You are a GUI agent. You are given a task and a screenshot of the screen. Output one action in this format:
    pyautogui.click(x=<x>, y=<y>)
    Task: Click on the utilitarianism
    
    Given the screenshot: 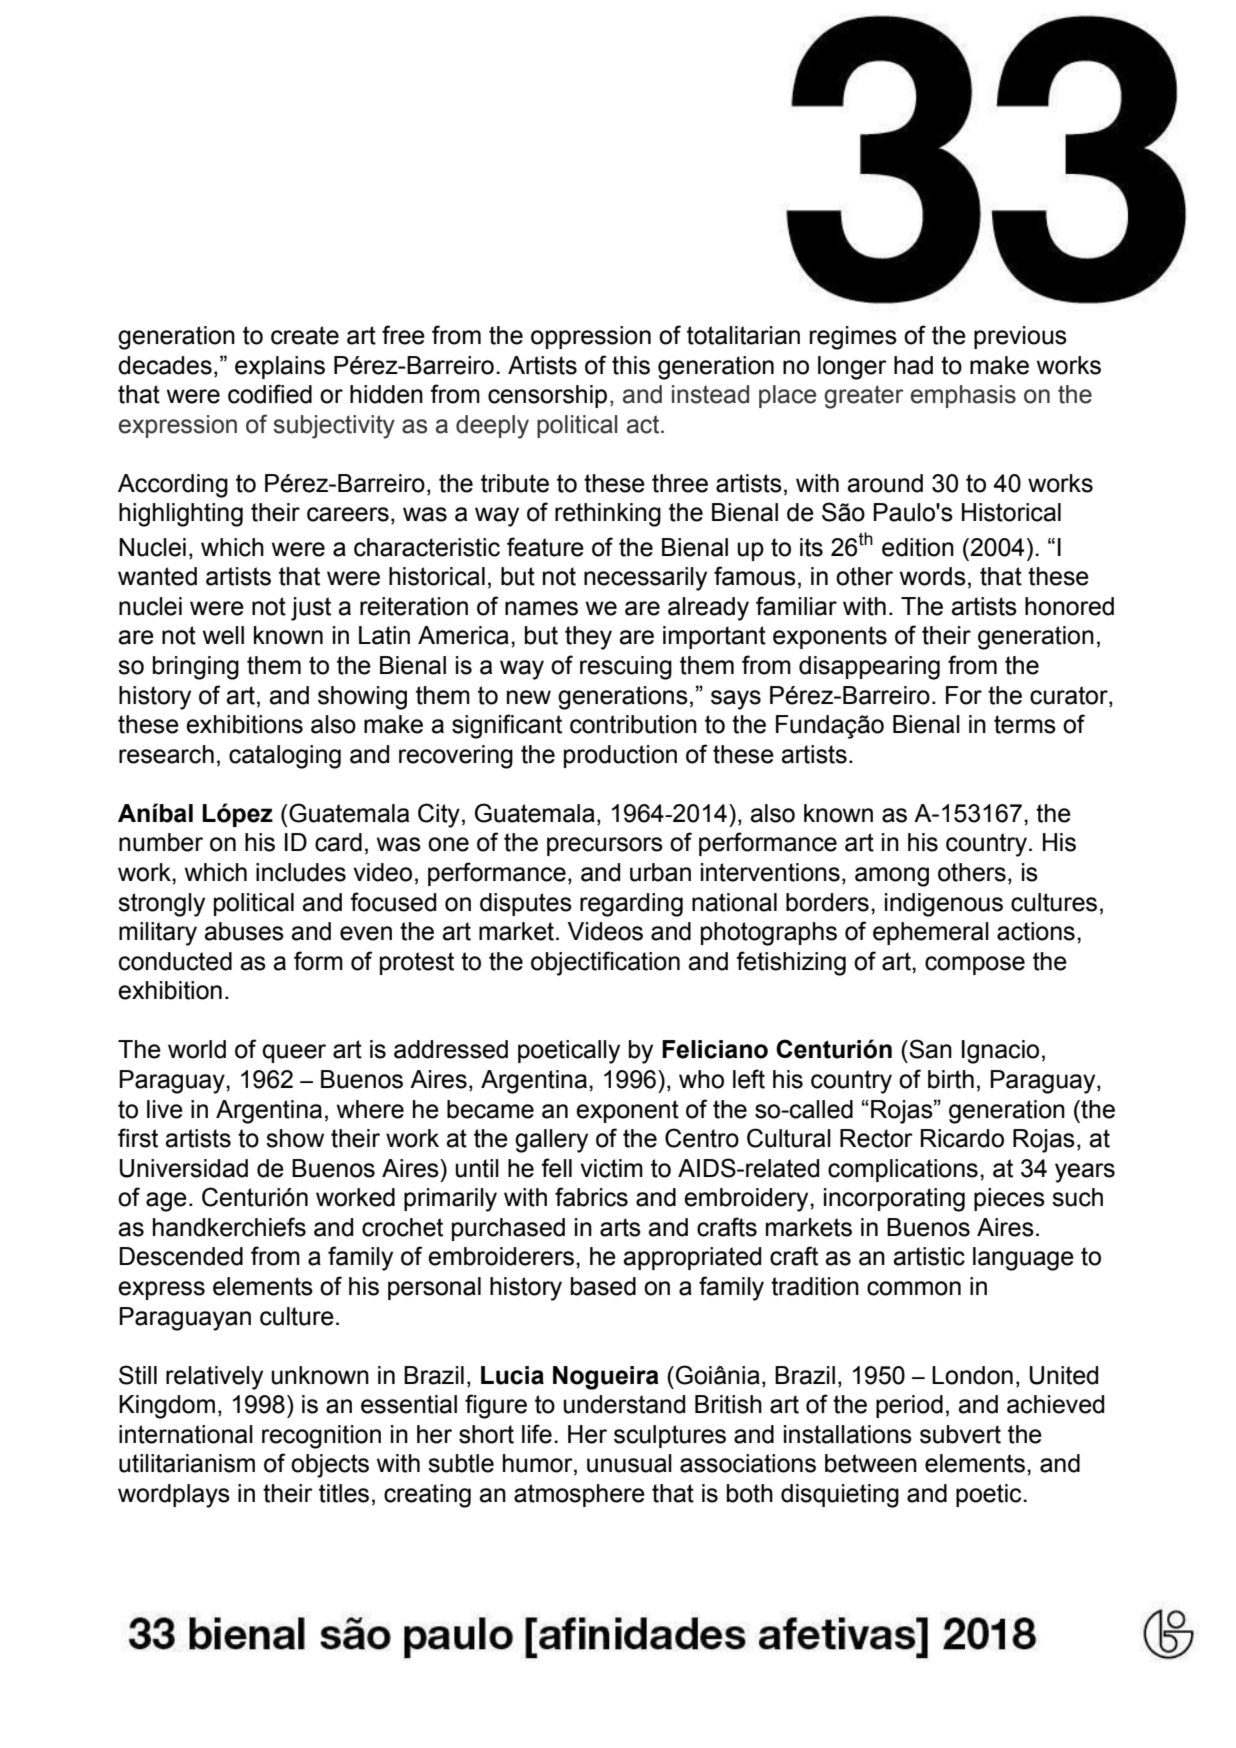 What is the action you would take?
    pyautogui.click(x=187, y=1463)
